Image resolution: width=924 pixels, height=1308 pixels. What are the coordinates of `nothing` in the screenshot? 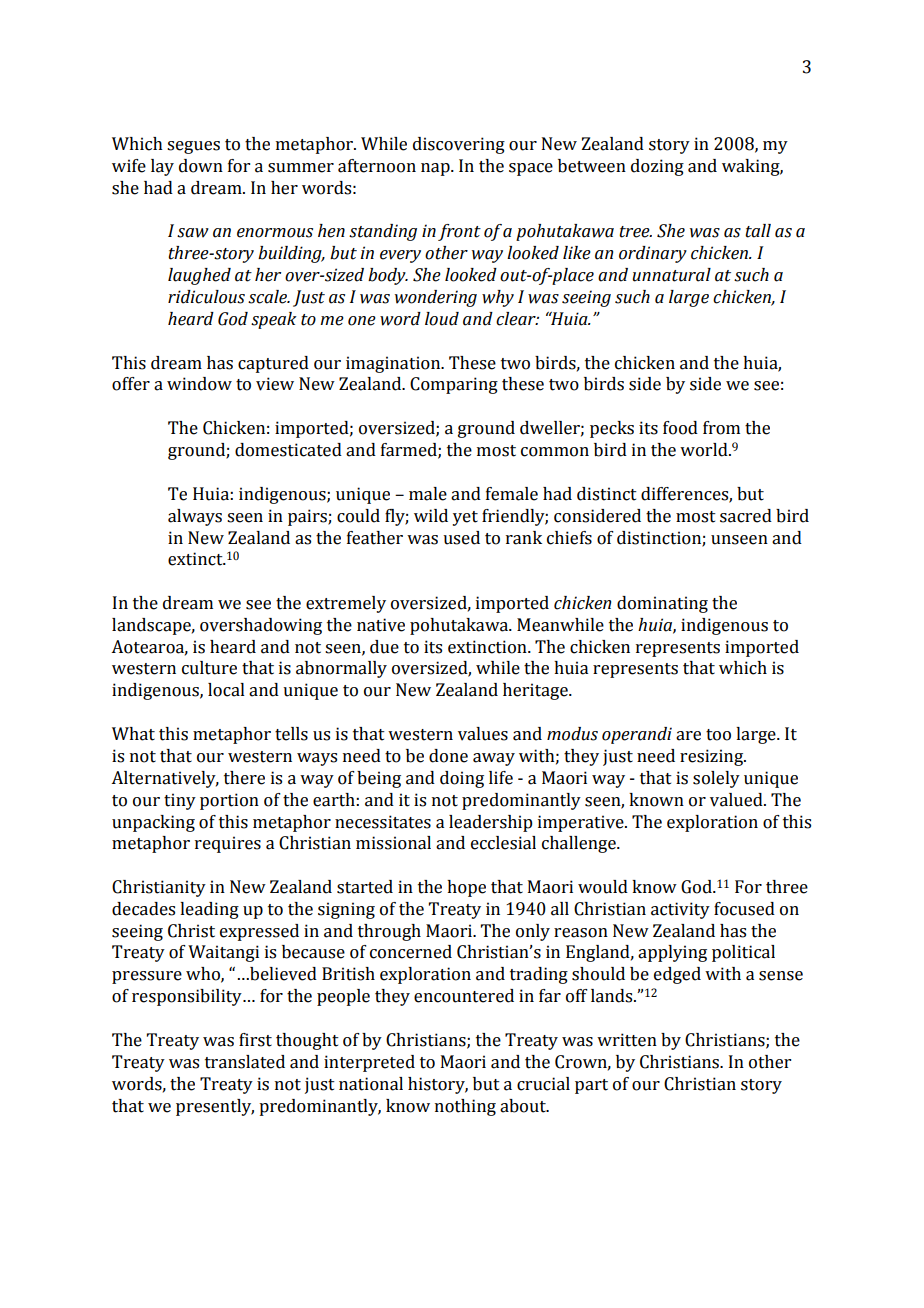 It's located at (465, 1107).
